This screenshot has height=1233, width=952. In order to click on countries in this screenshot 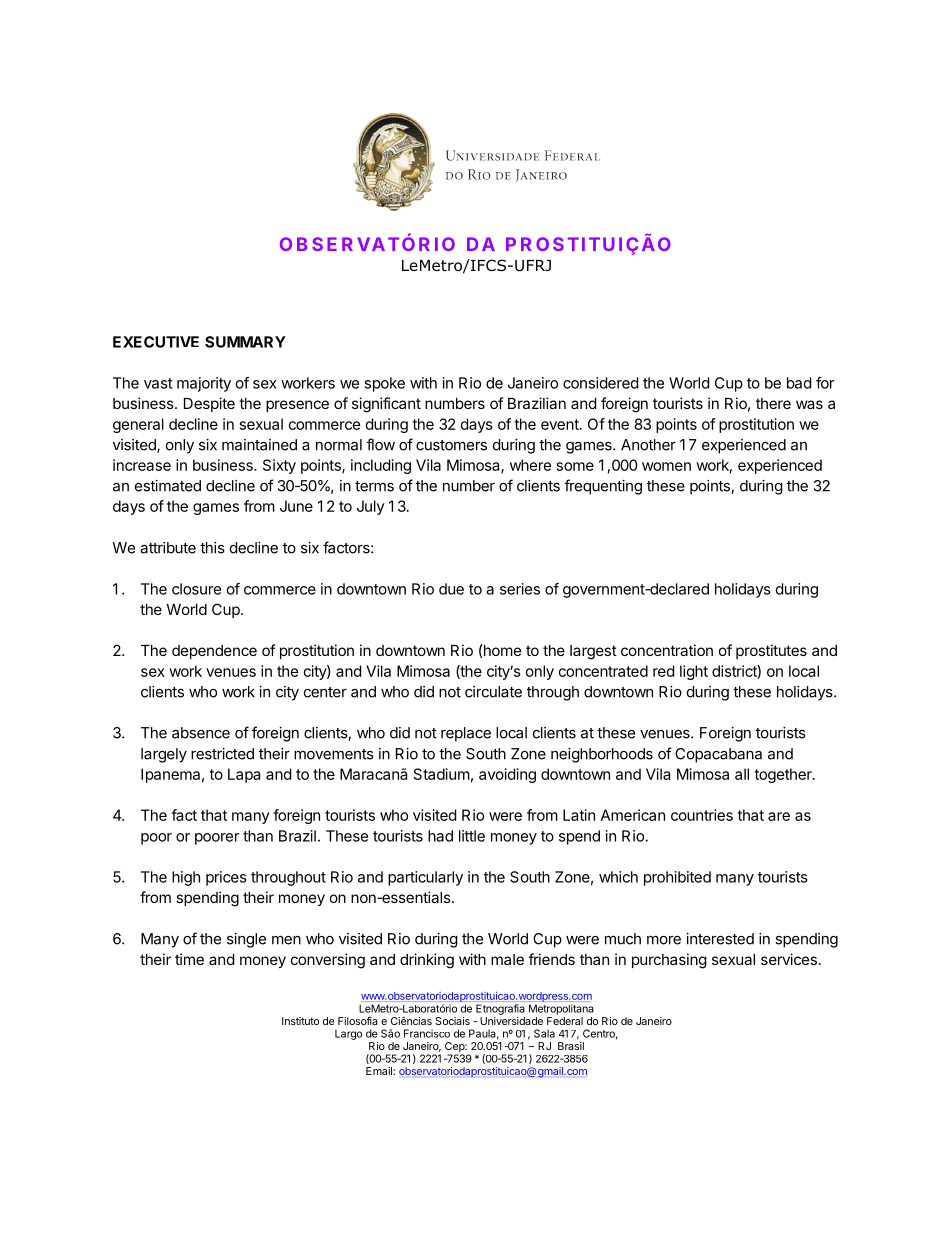, I will do `click(702, 815)`.
